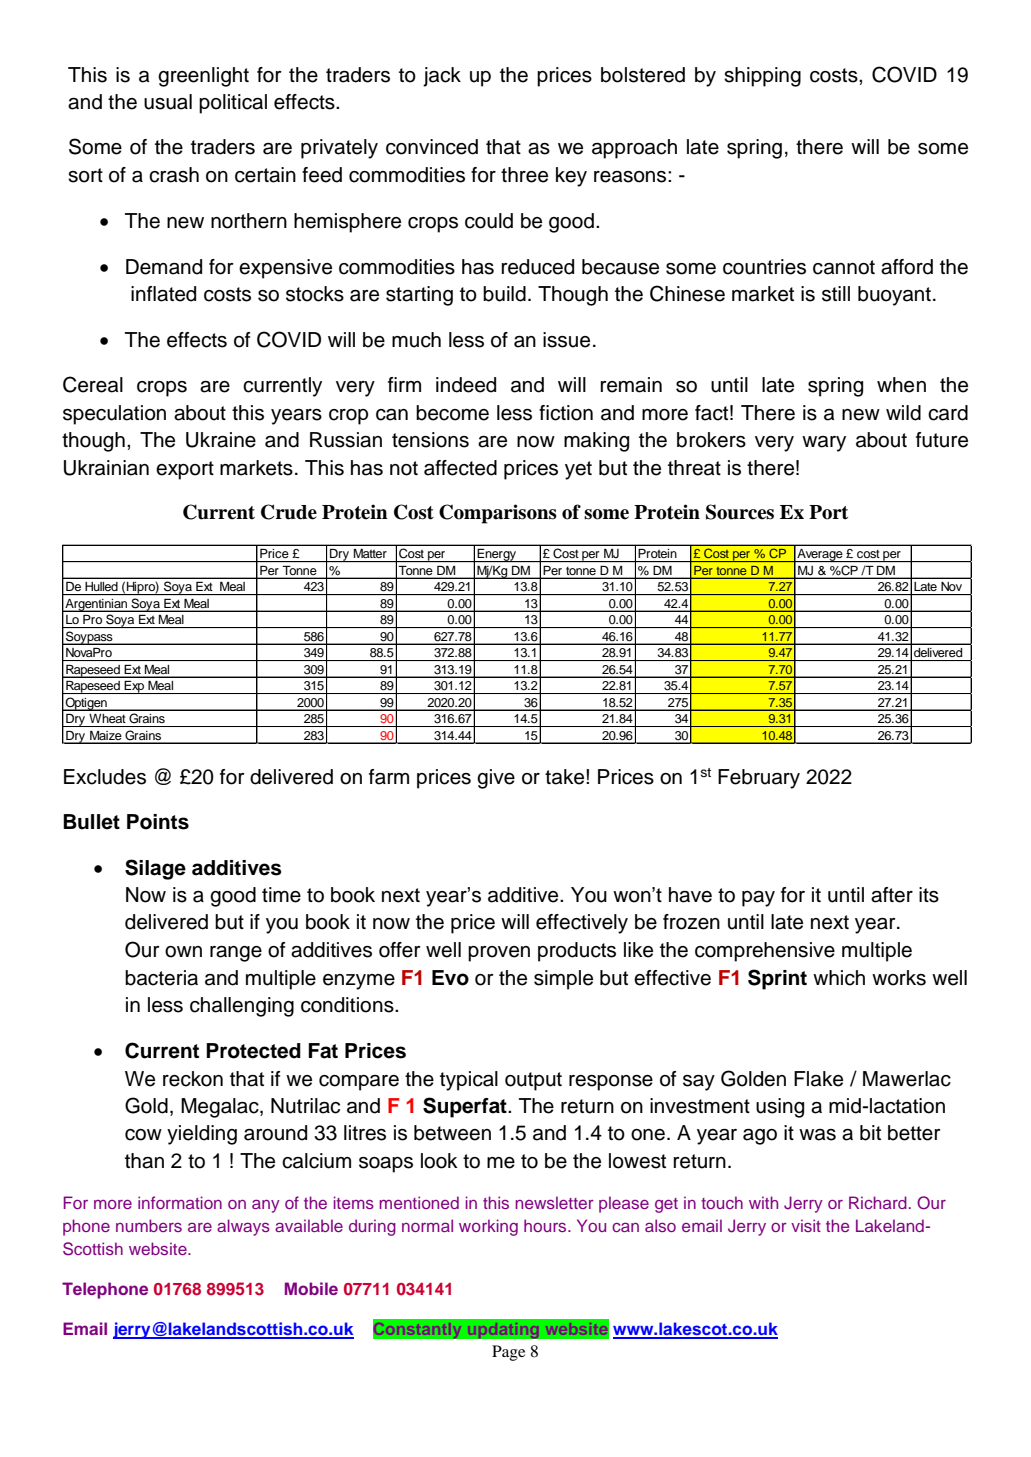  What do you see at coordinates (289, 512) in the image?
I see `Crude` at bounding box center [289, 512].
